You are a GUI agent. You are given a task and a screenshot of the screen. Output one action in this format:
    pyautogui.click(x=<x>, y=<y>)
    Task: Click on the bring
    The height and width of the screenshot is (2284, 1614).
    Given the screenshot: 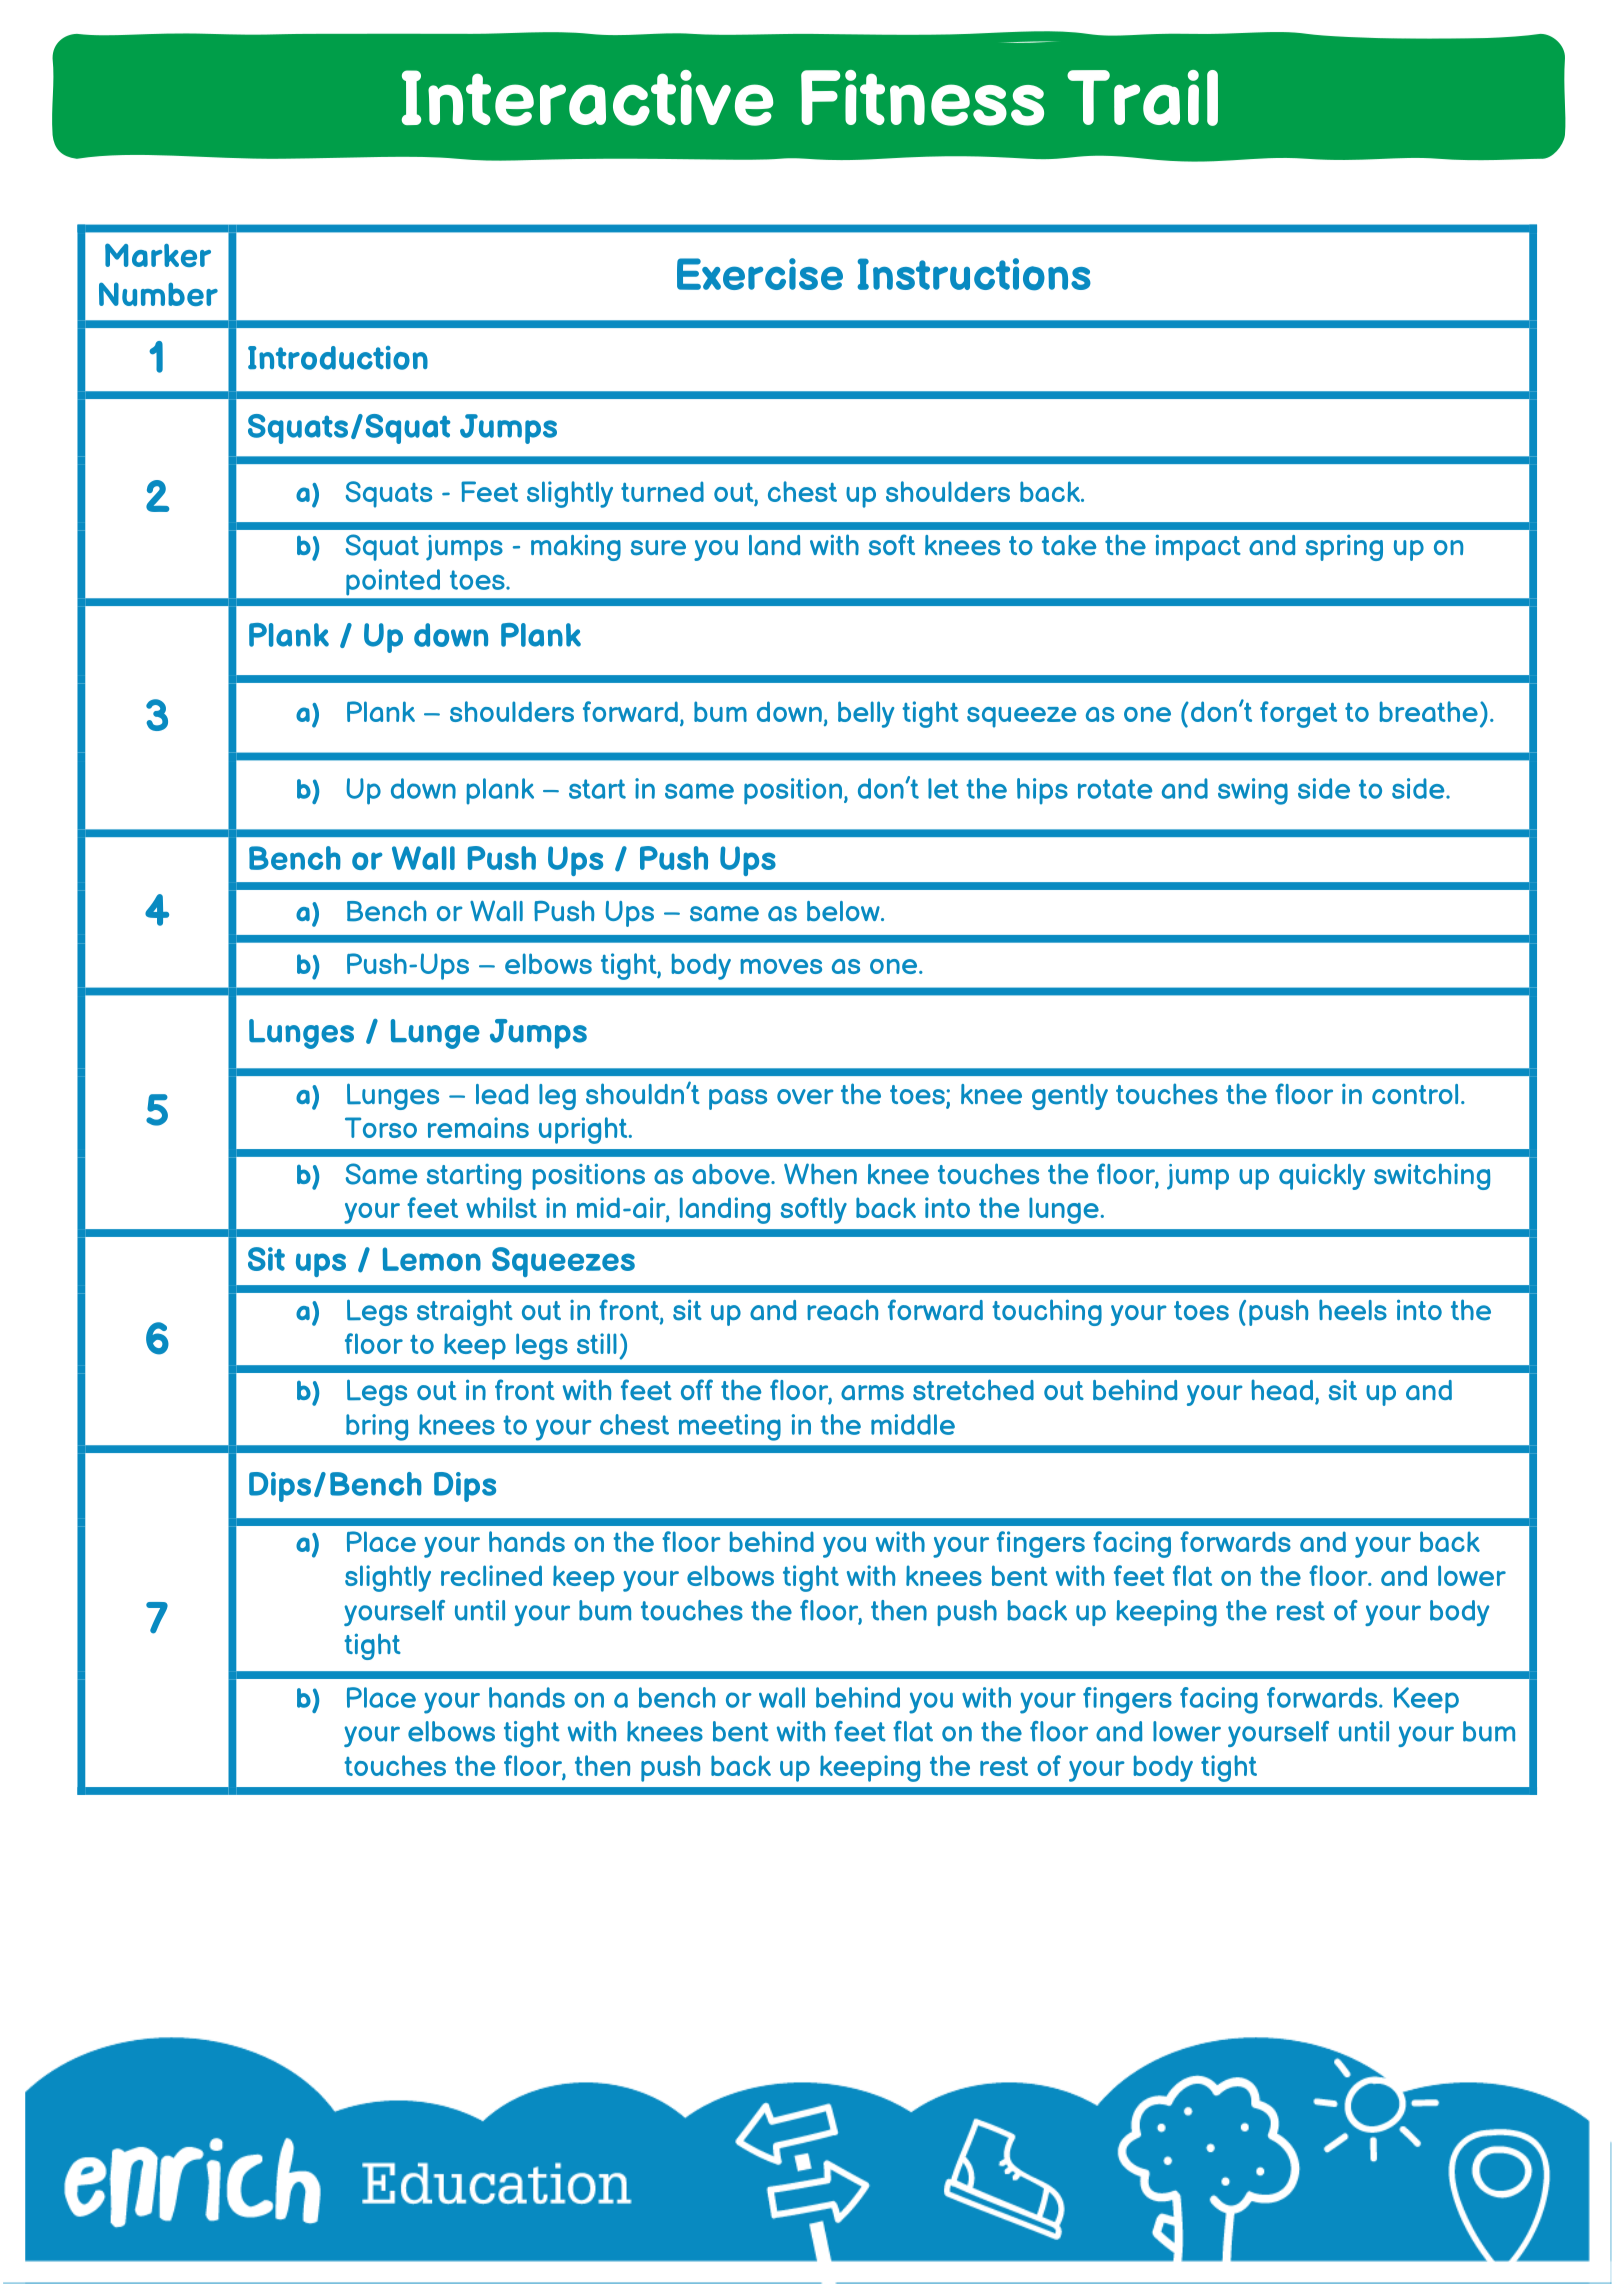 What is the action you would take?
    pyautogui.click(x=377, y=1427)
